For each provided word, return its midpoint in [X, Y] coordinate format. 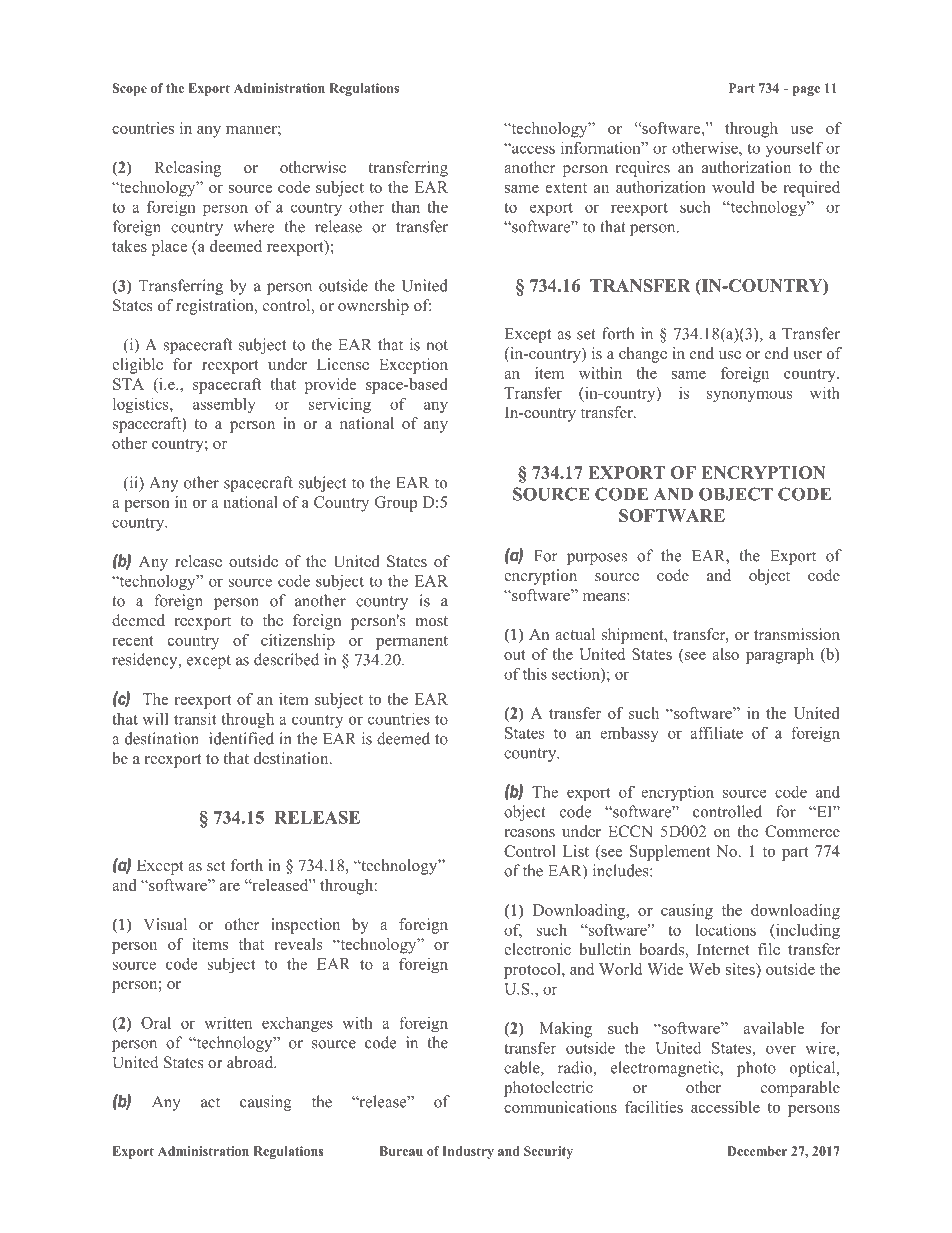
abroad [251, 1062]
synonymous [750, 396]
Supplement [670, 853]
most [431, 621]
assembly [224, 405]
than [405, 207]
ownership [373, 307]
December [757, 1151]
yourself [794, 149]
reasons [529, 833]
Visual [165, 924]
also [725, 654]
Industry [468, 1152]
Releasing [187, 169]
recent [133, 641]
